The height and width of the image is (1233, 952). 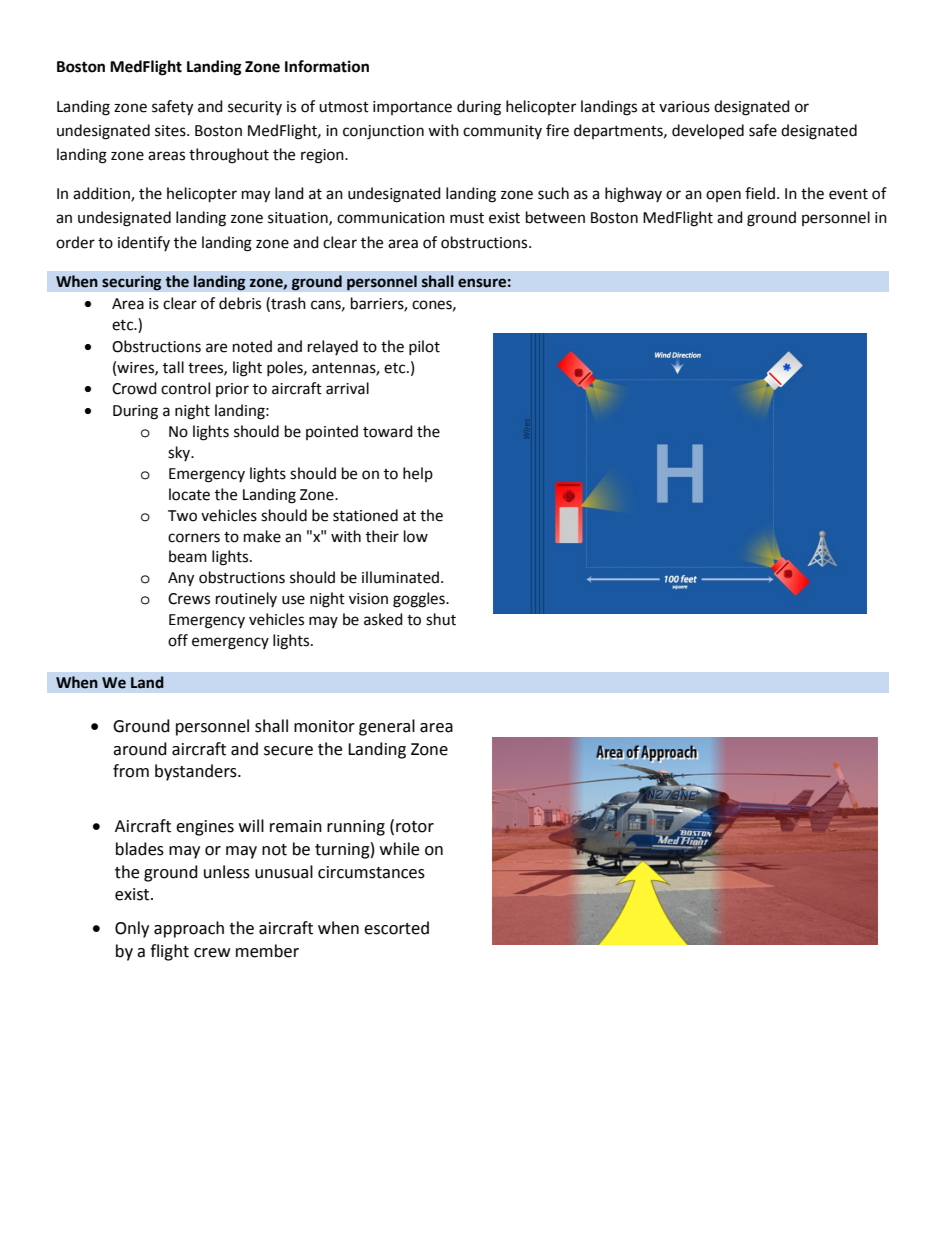 I want to click on tall, so click(x=173, y=367).
